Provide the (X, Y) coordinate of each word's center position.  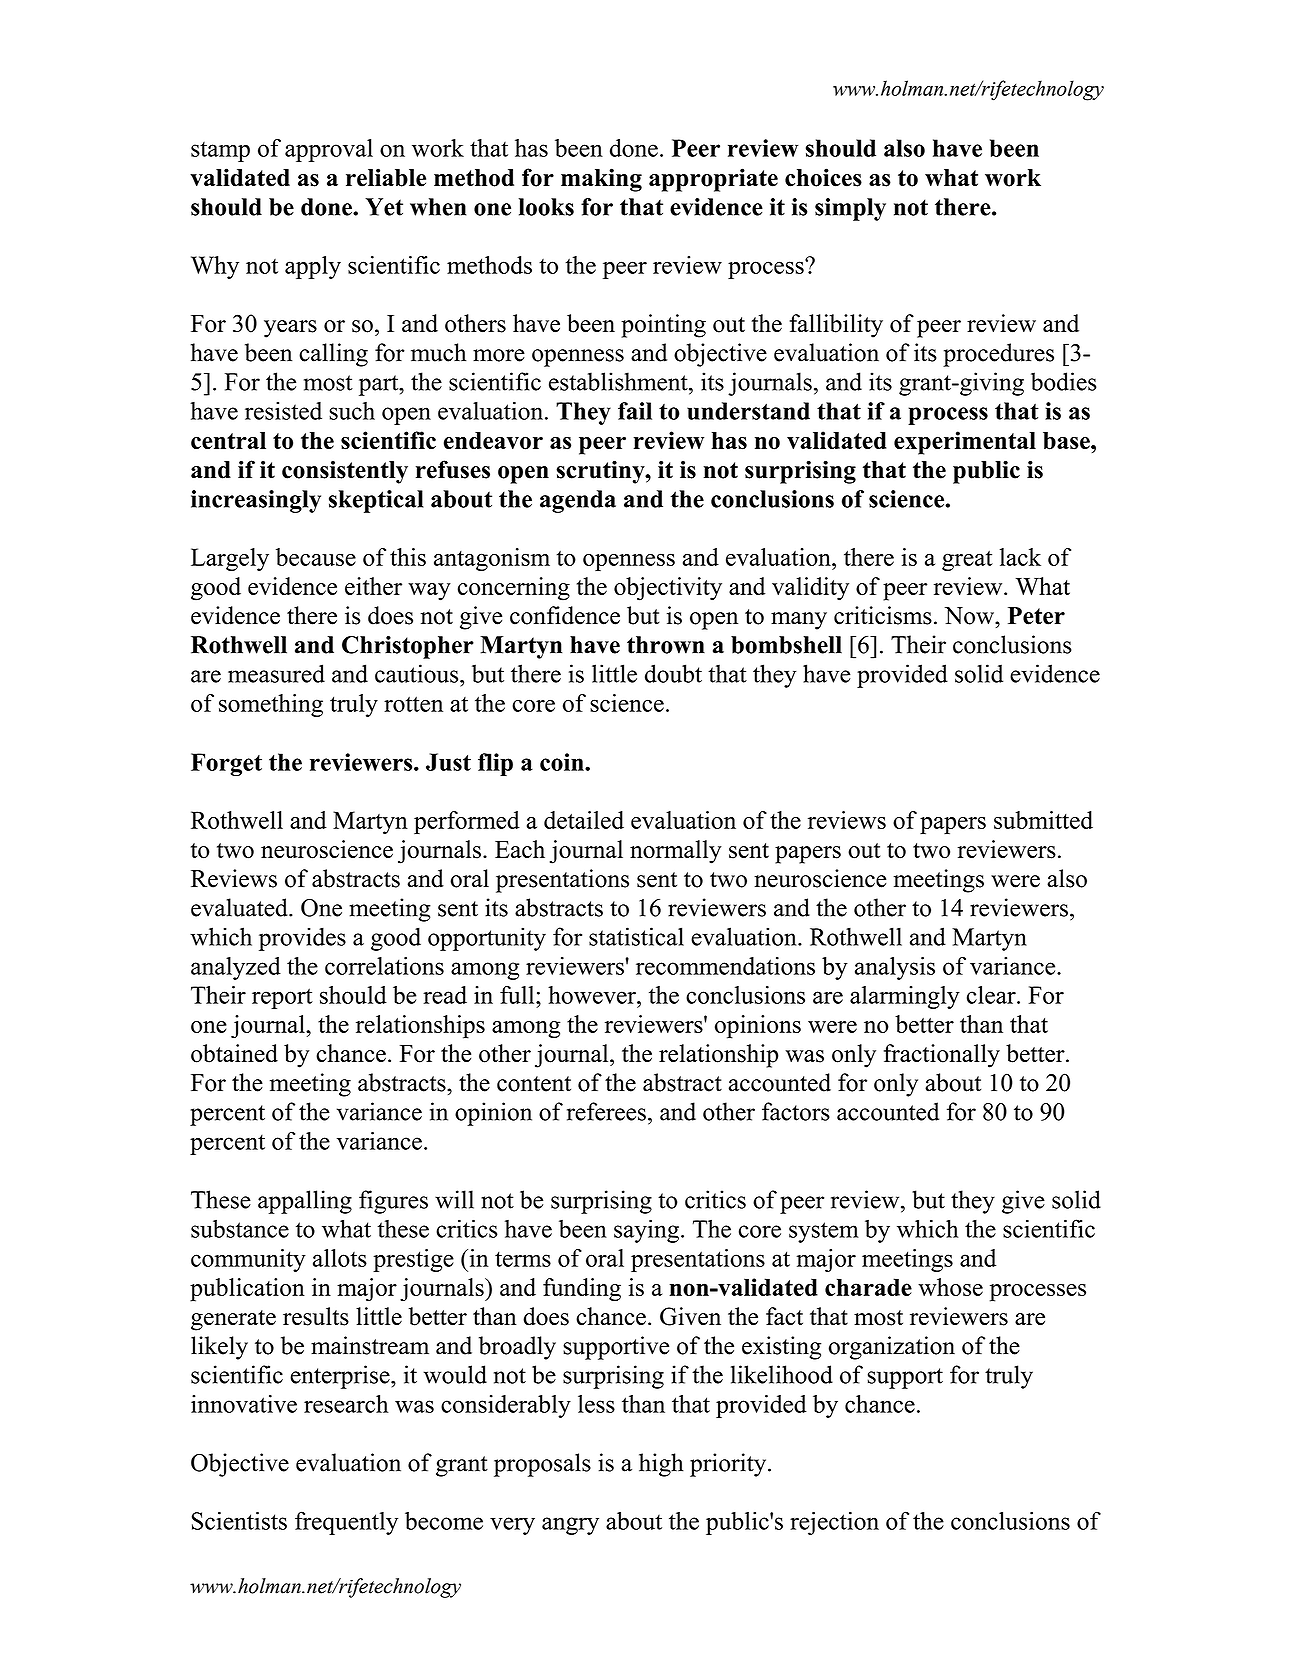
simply (850, 209)
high (661, 1465)
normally (676, 852)
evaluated (240, 907)
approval (329, 150)
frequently (346, 1523)
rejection (834, 1523)
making (601, 180)
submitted (1043, 820)
